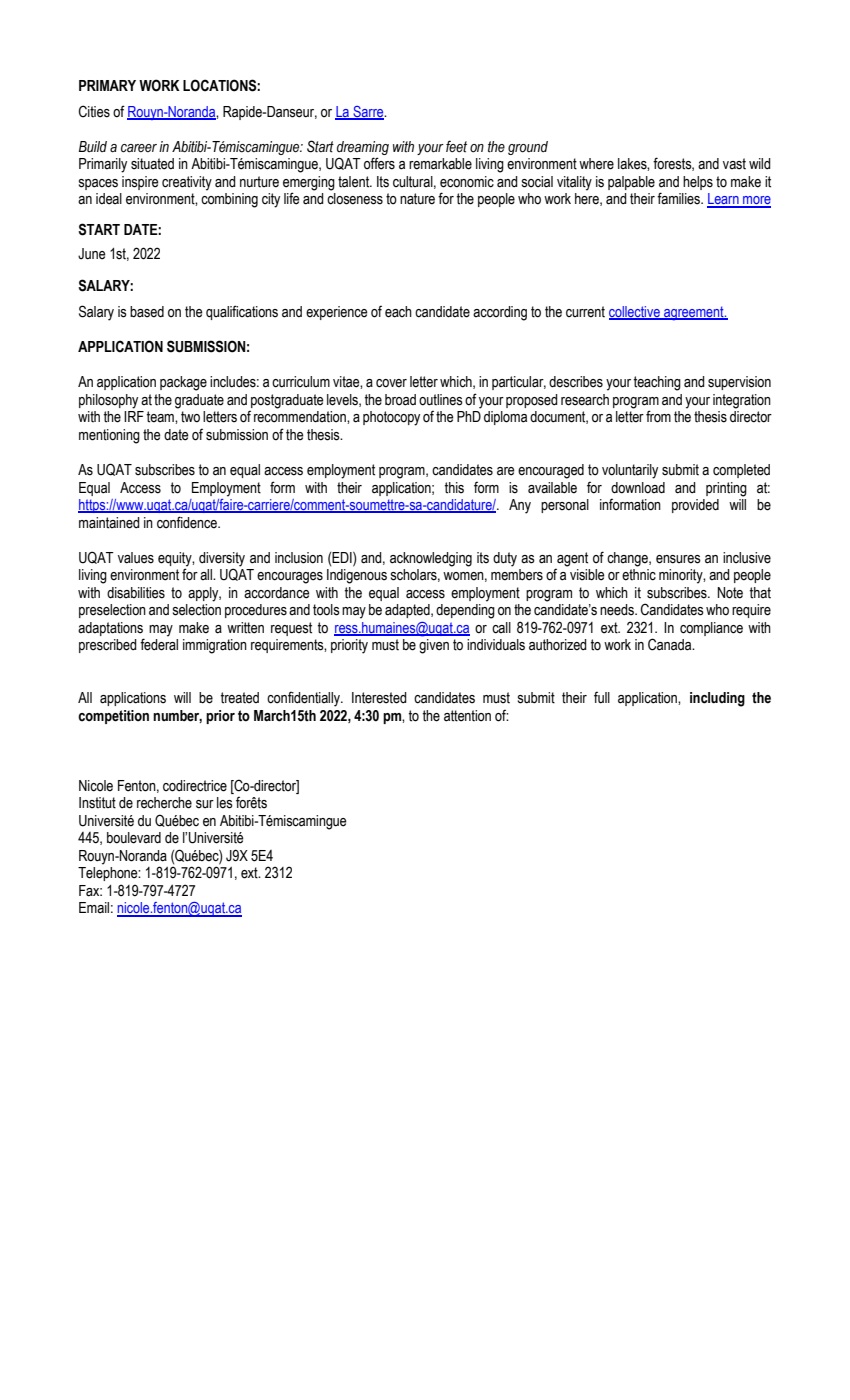  Describe the element at coordinates (147, 312) in the screenshot. I see `based` at that location.
